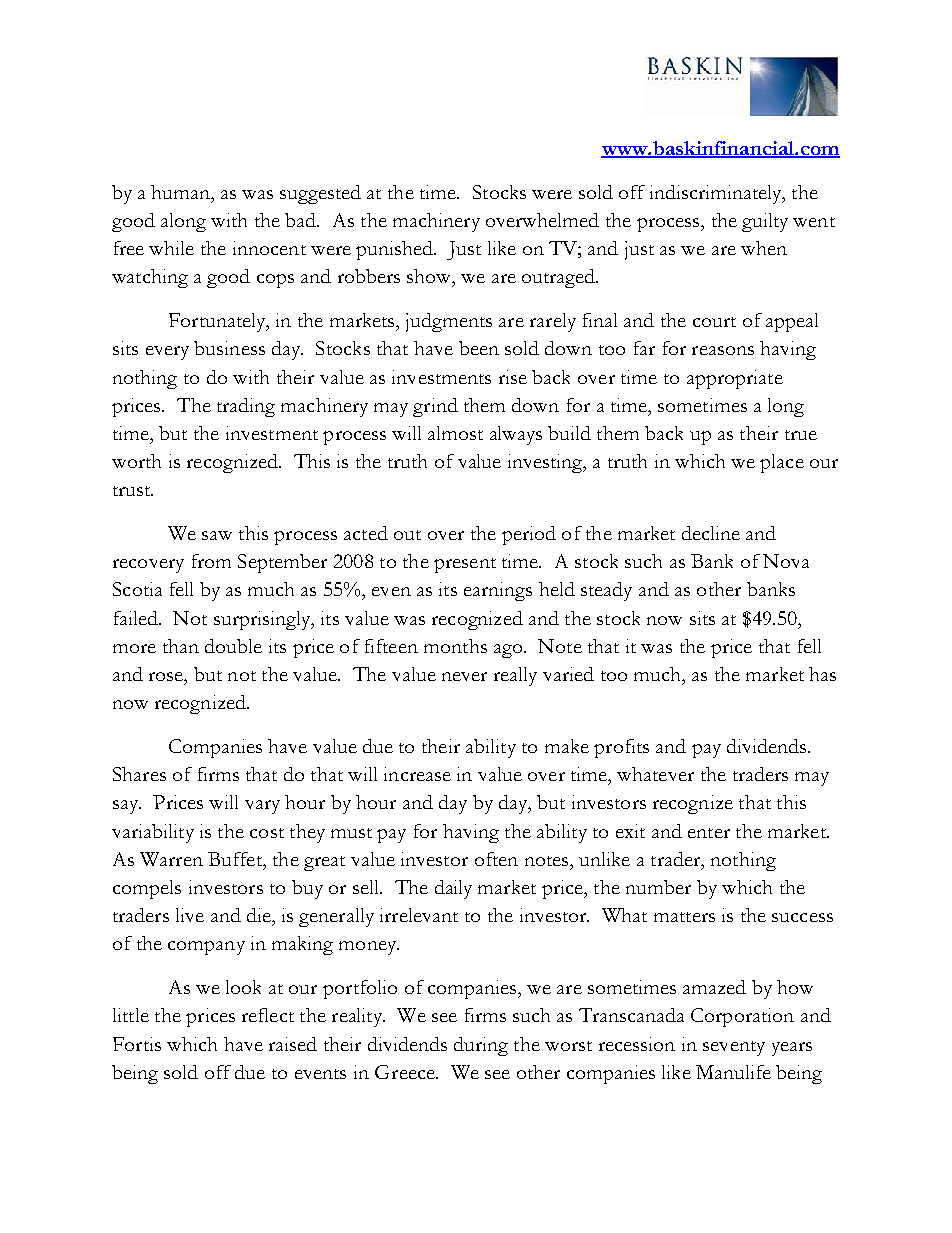 The height and width of the page is (1233, 952). What do you see at coordinates (711, 533) in the page?
I see `decline` at bounding box center [711, 533].
